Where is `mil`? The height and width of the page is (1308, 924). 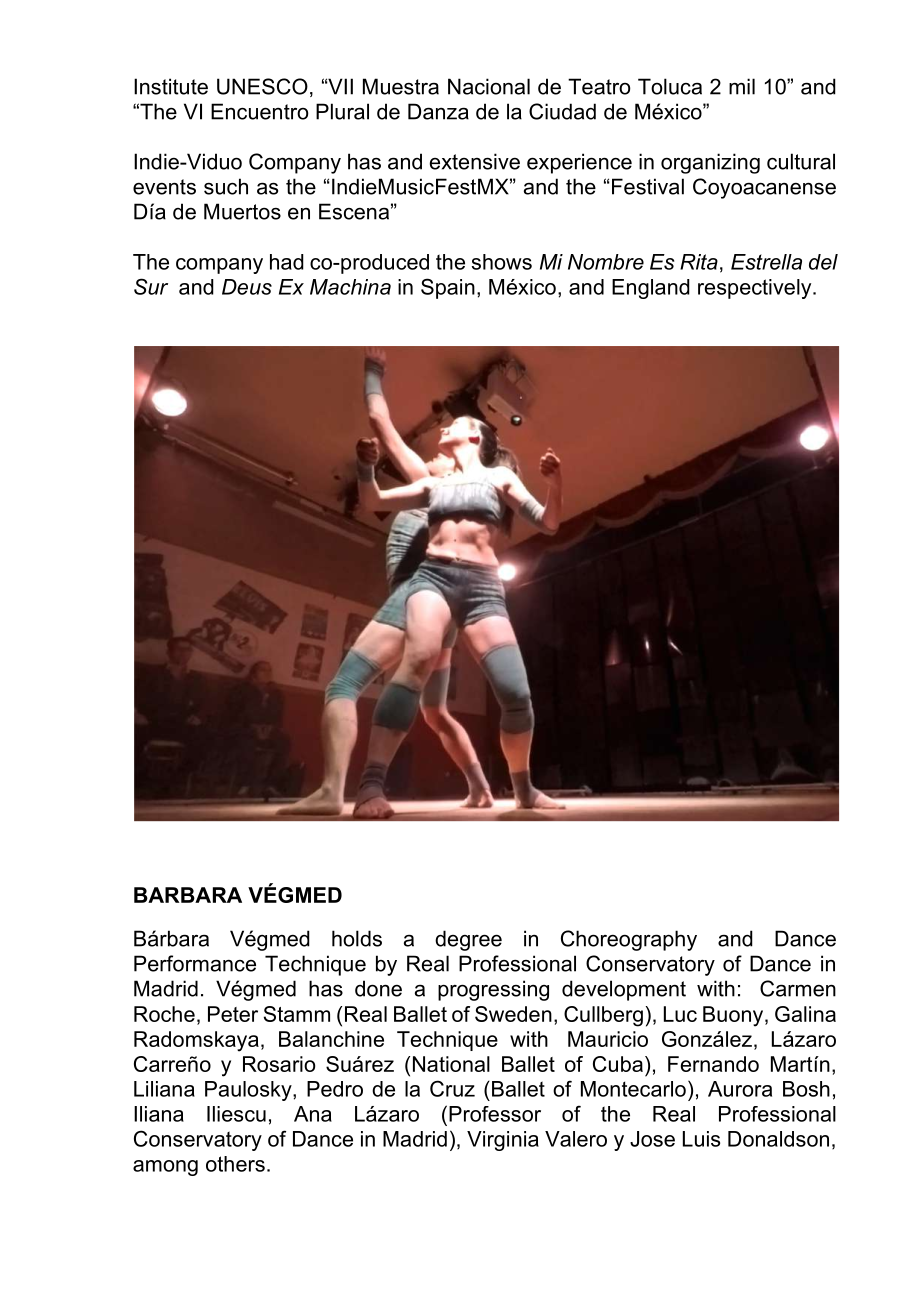
mil is located at coordinates (742, 86).
